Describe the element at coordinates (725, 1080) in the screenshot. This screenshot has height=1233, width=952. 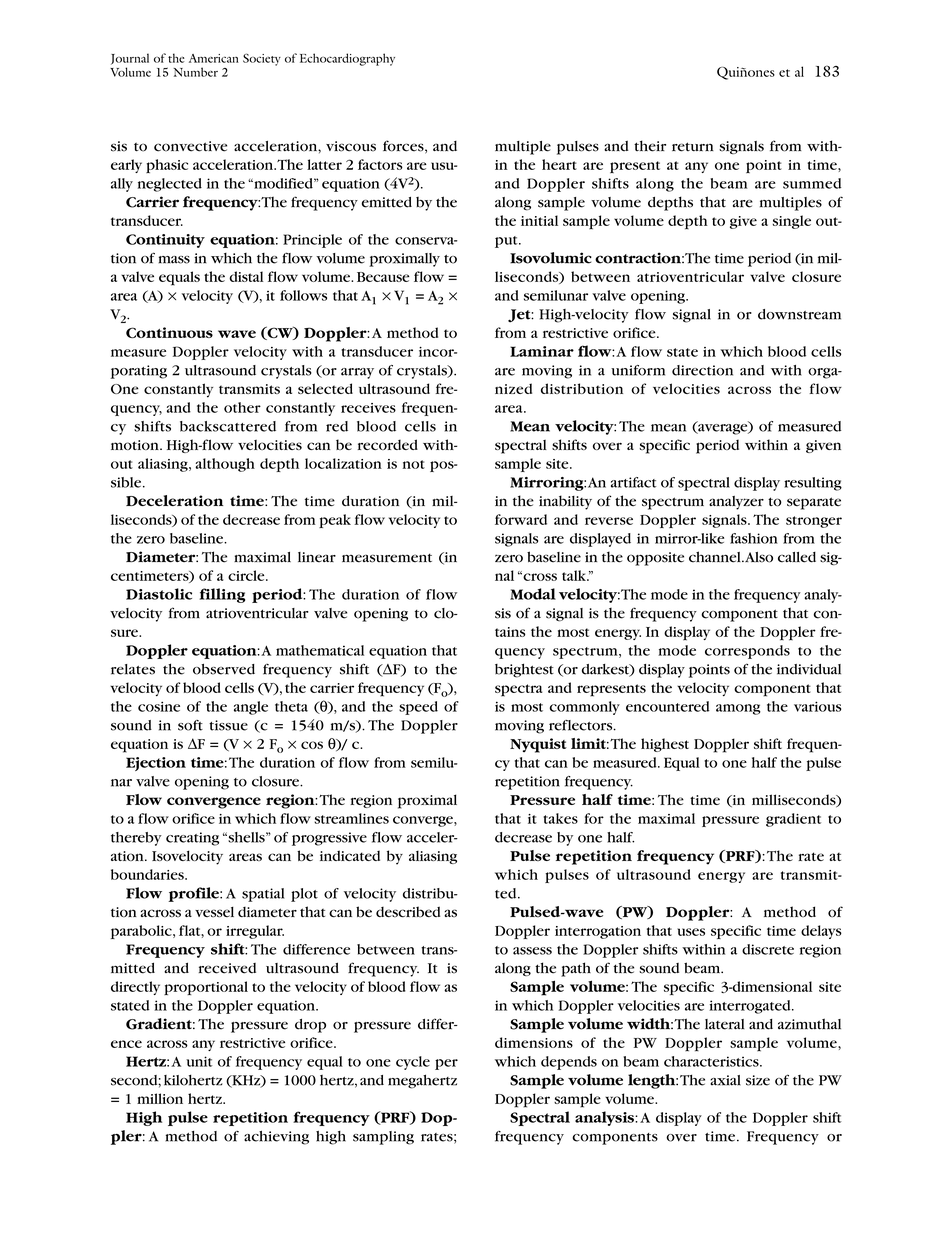
I see `axial` at that location.
